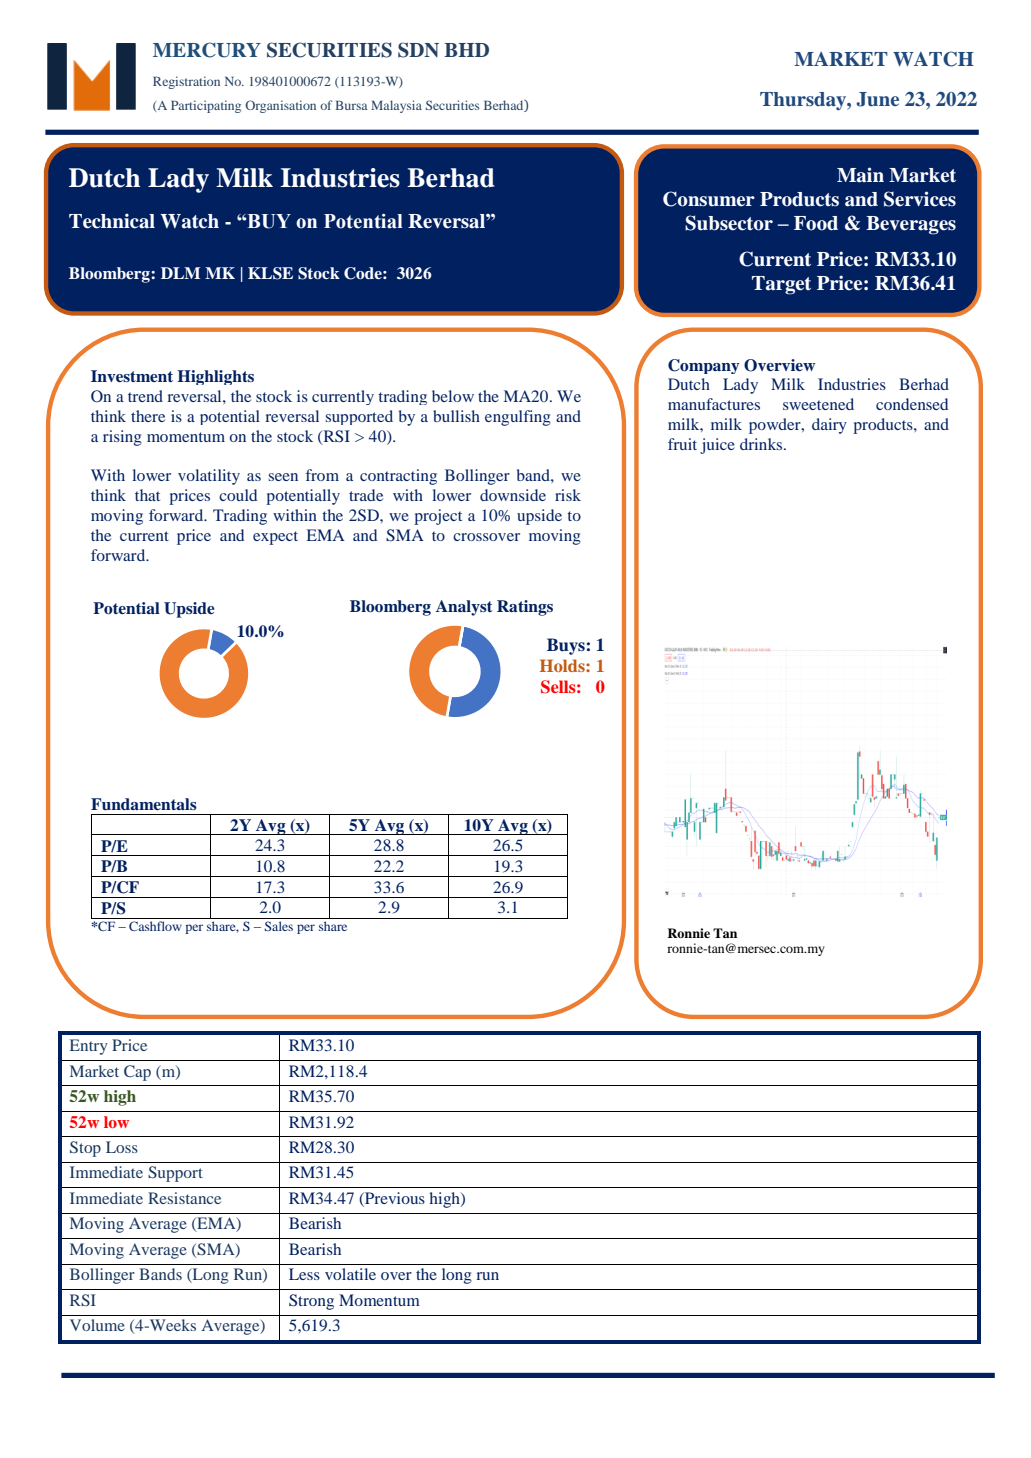 The height and width of the page is (1458, 1031). I want to click on BHD, so click(466, 50).
